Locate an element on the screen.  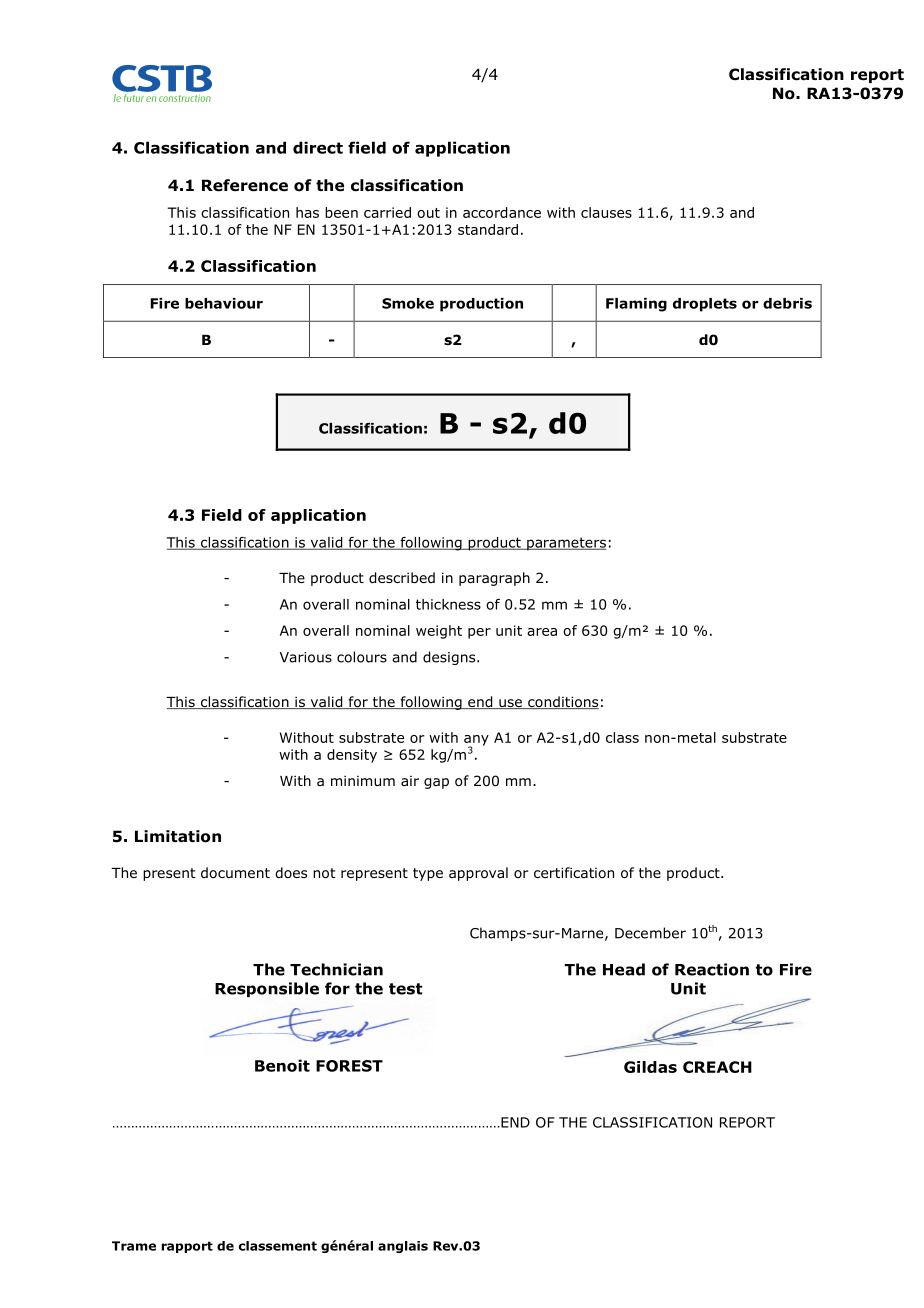
Reference is located at coordinates (245, 185).
